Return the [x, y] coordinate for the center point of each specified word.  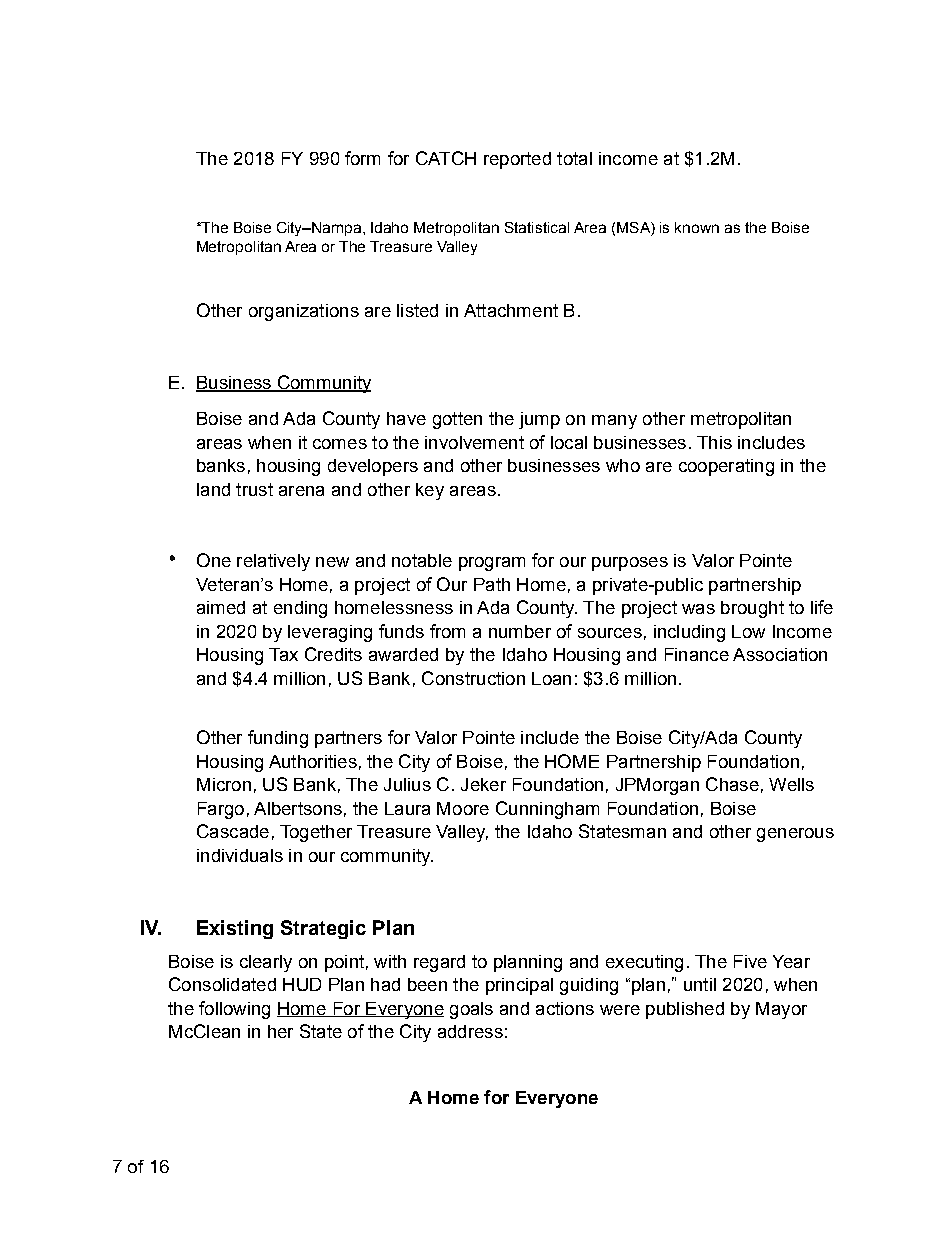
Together [316, 833]
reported [517, 160]
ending [300, 609]
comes [340, 444]
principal [519, 986]
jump [539, 420]
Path [492, 584]
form [362, 158]
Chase [732, 784]
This [714, 442]
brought [752, 609]
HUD [302, 984]
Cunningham [547, 810]
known [697, 227]
